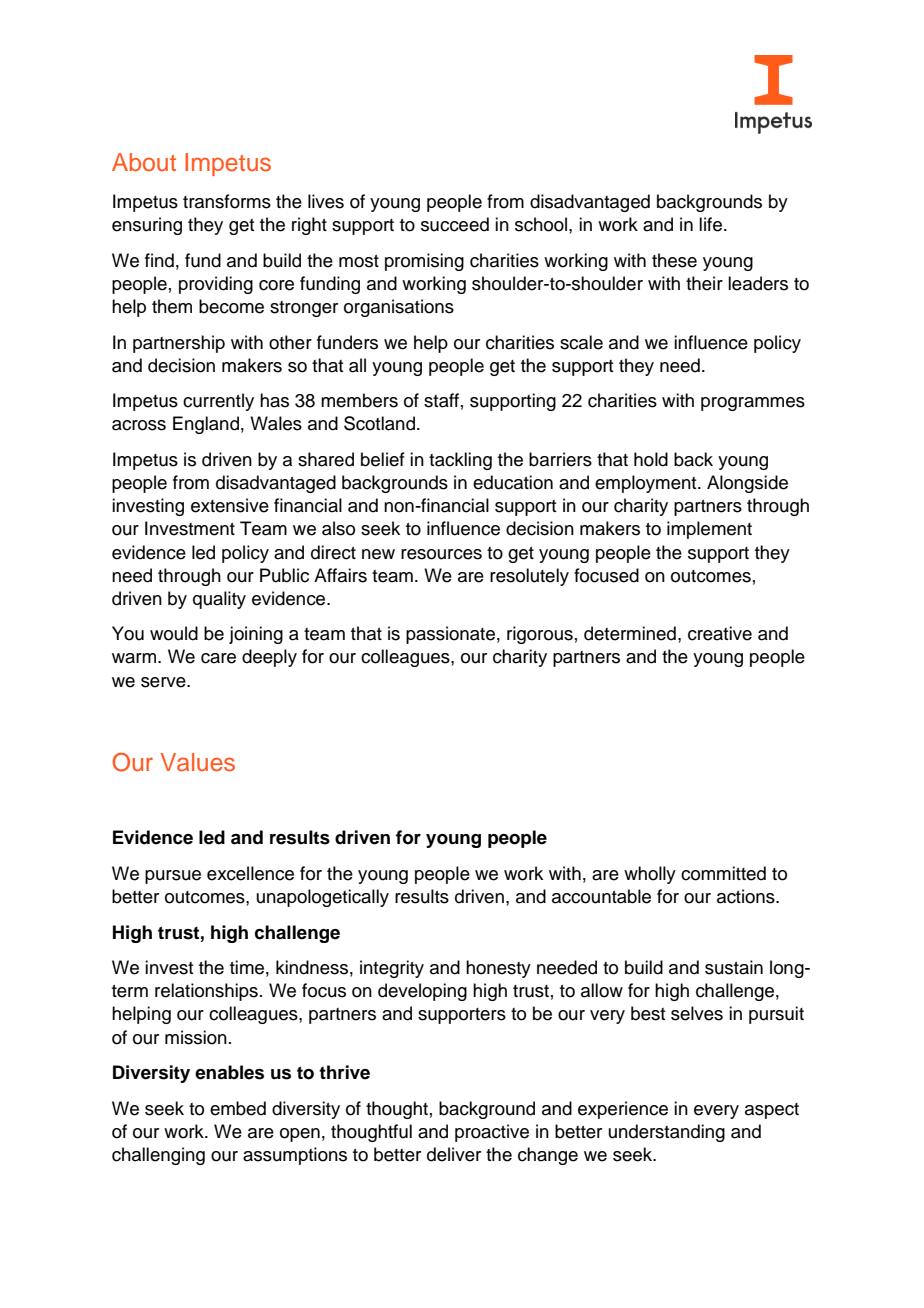  What do you see at coordinates (710, 224) in the page?
I see `life` at bounding box center [710, 224].
